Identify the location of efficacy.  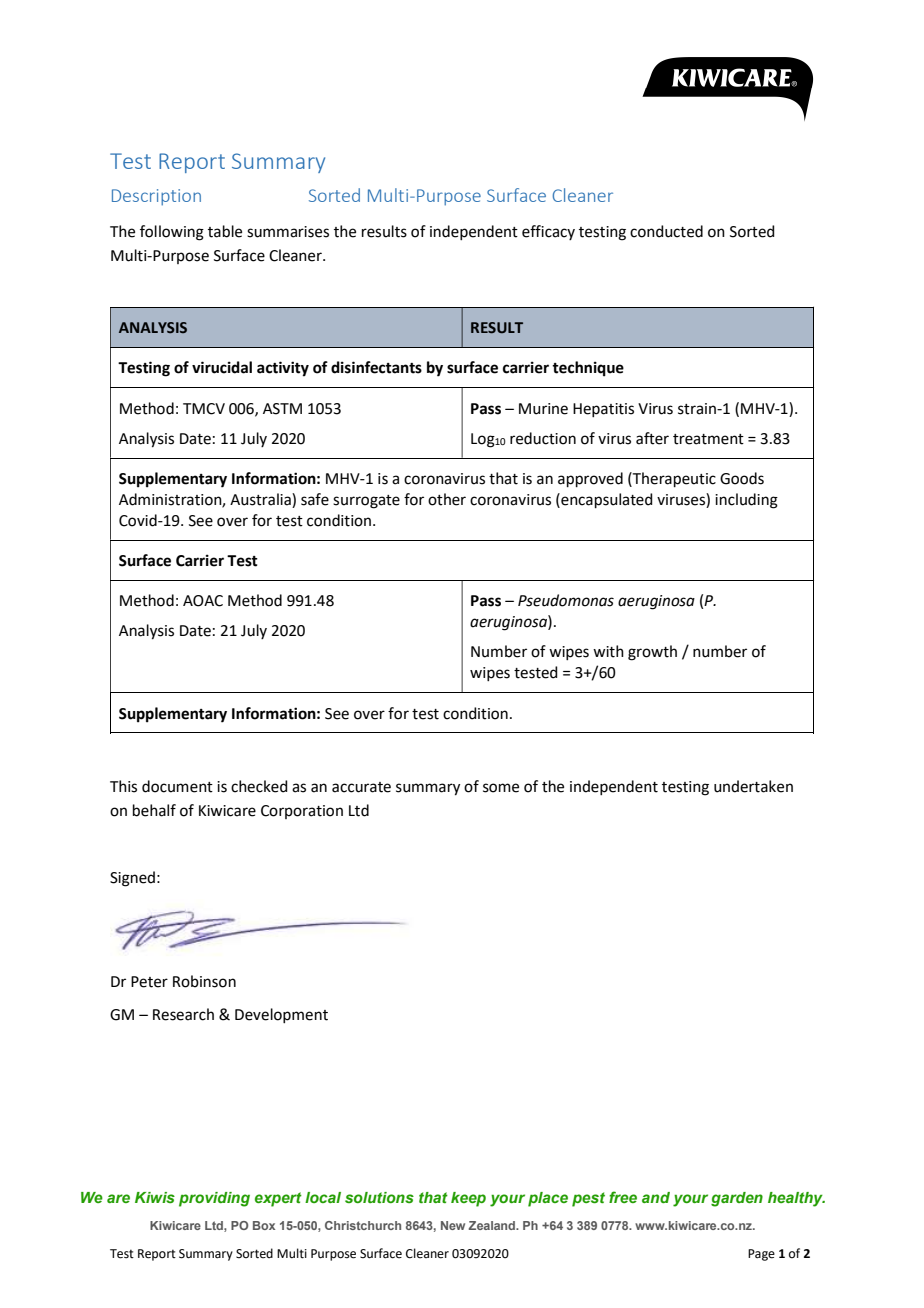
(548, 232).
